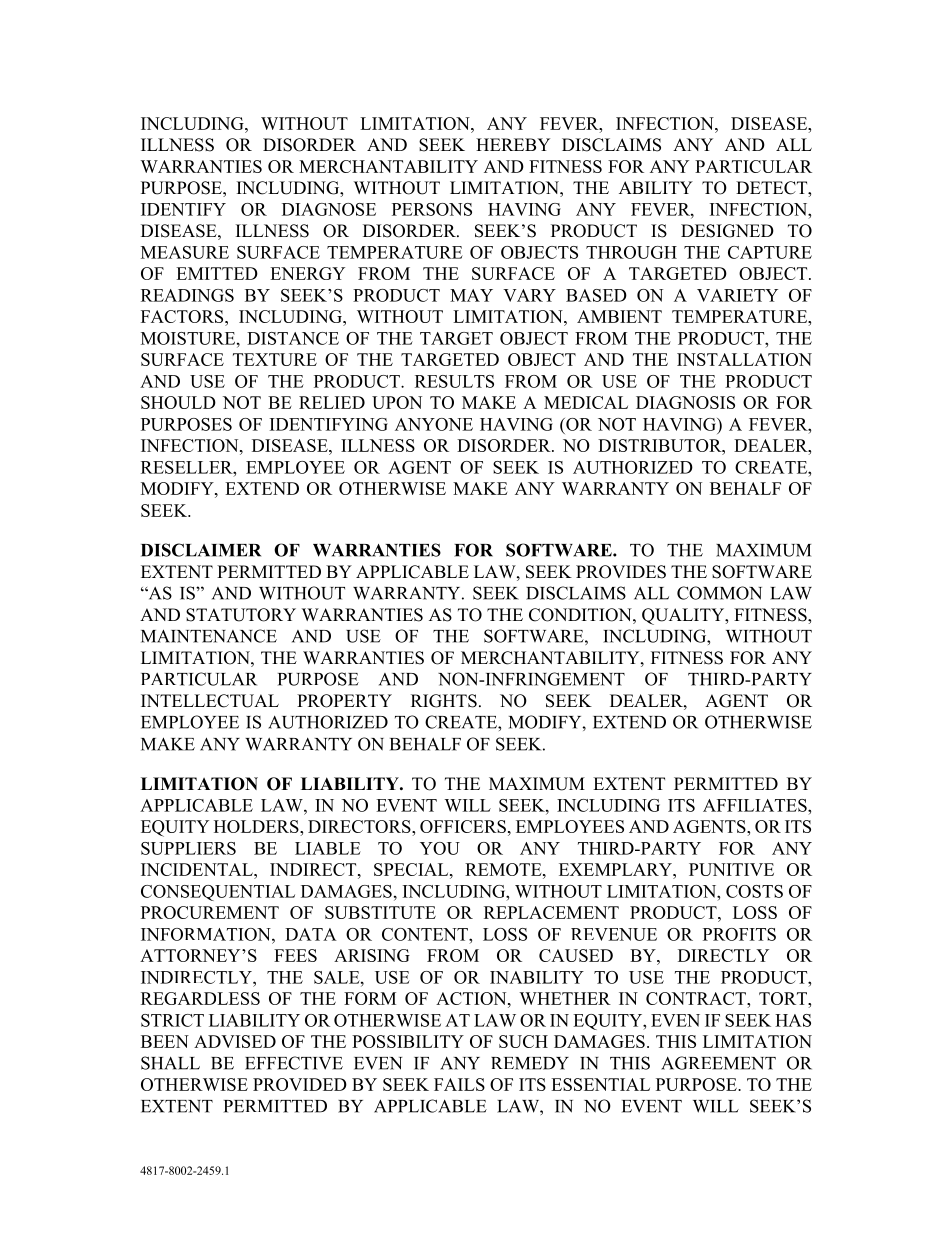  What do you see at coordinates (434, 424) in the image?
I see `ANYONE` at bounding box center [434, 424].
